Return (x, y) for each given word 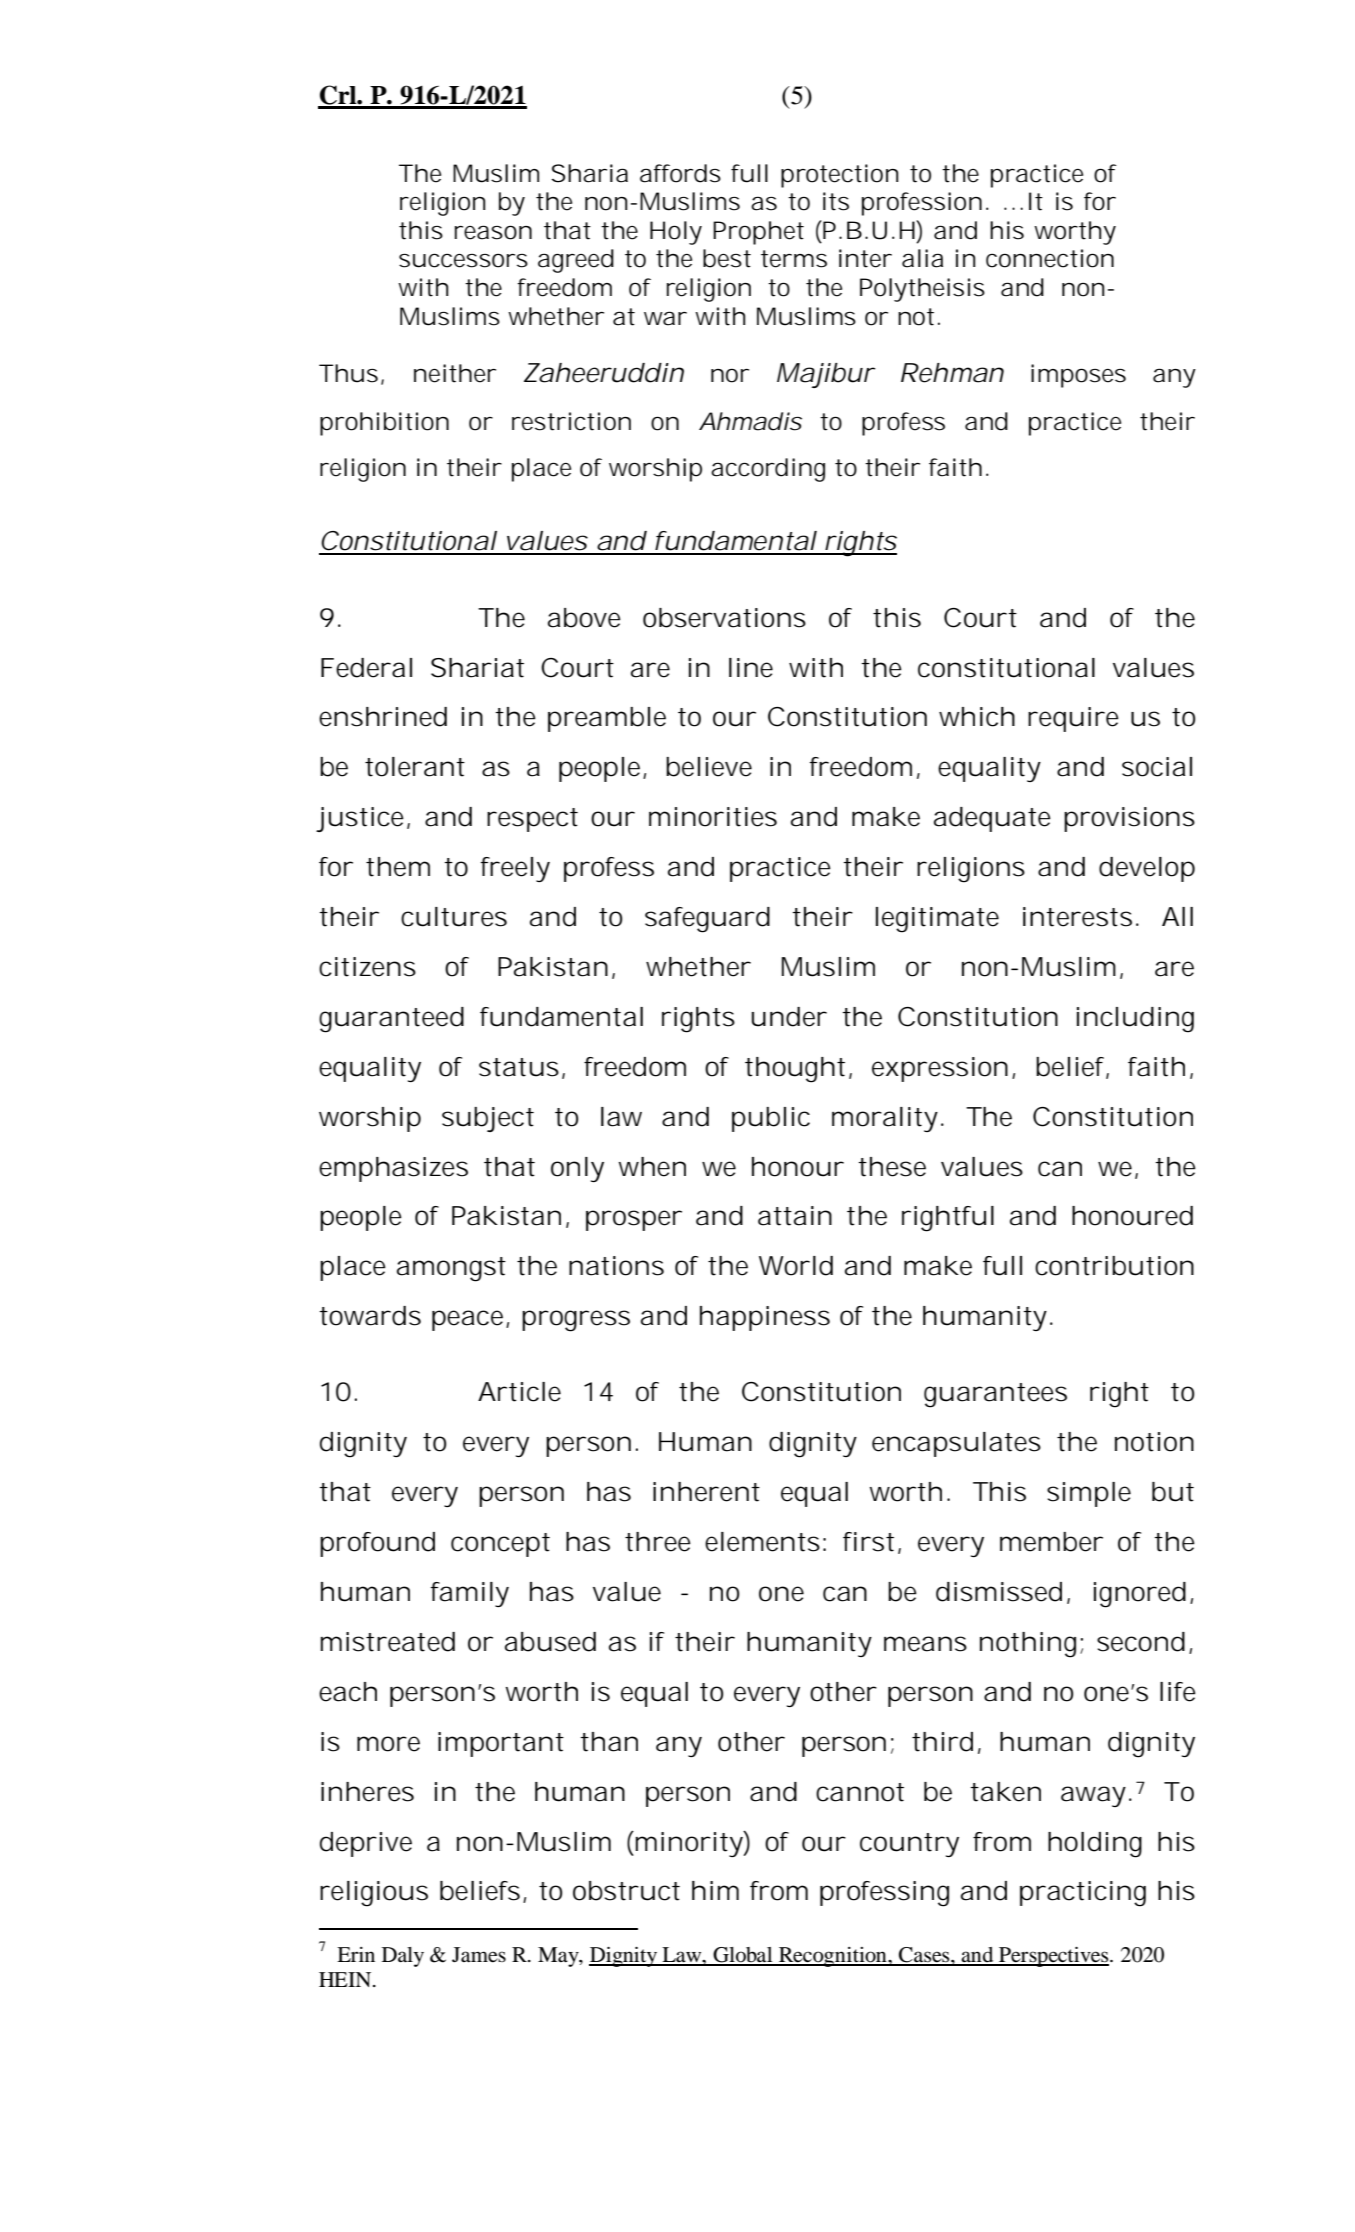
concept (500, 1545)
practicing (1083, 1894)
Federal (366, 668)
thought (798, 1070)
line (751, 668)
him (715, 1890)
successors (463, 260)
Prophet (758, 233)
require (1073, 719)
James (479, 1955)
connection (1050, 258)
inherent (706, 1492)
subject (488, 1119)
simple (1089, 1494)
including (1135, 1020)
